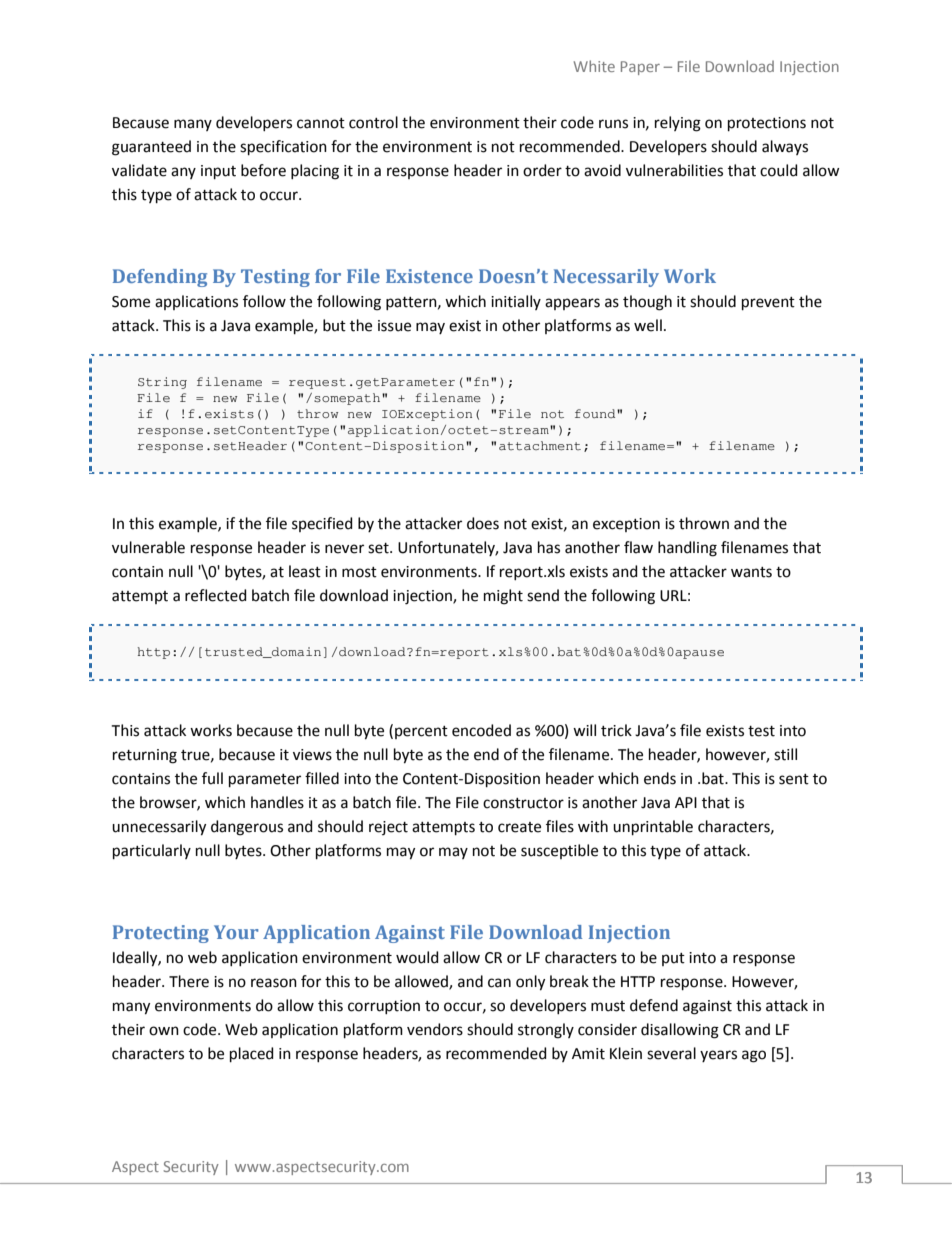 Image resolution: width=952 pixels, height=1233 pixels. I want to click on relying, so click(678, 124).
